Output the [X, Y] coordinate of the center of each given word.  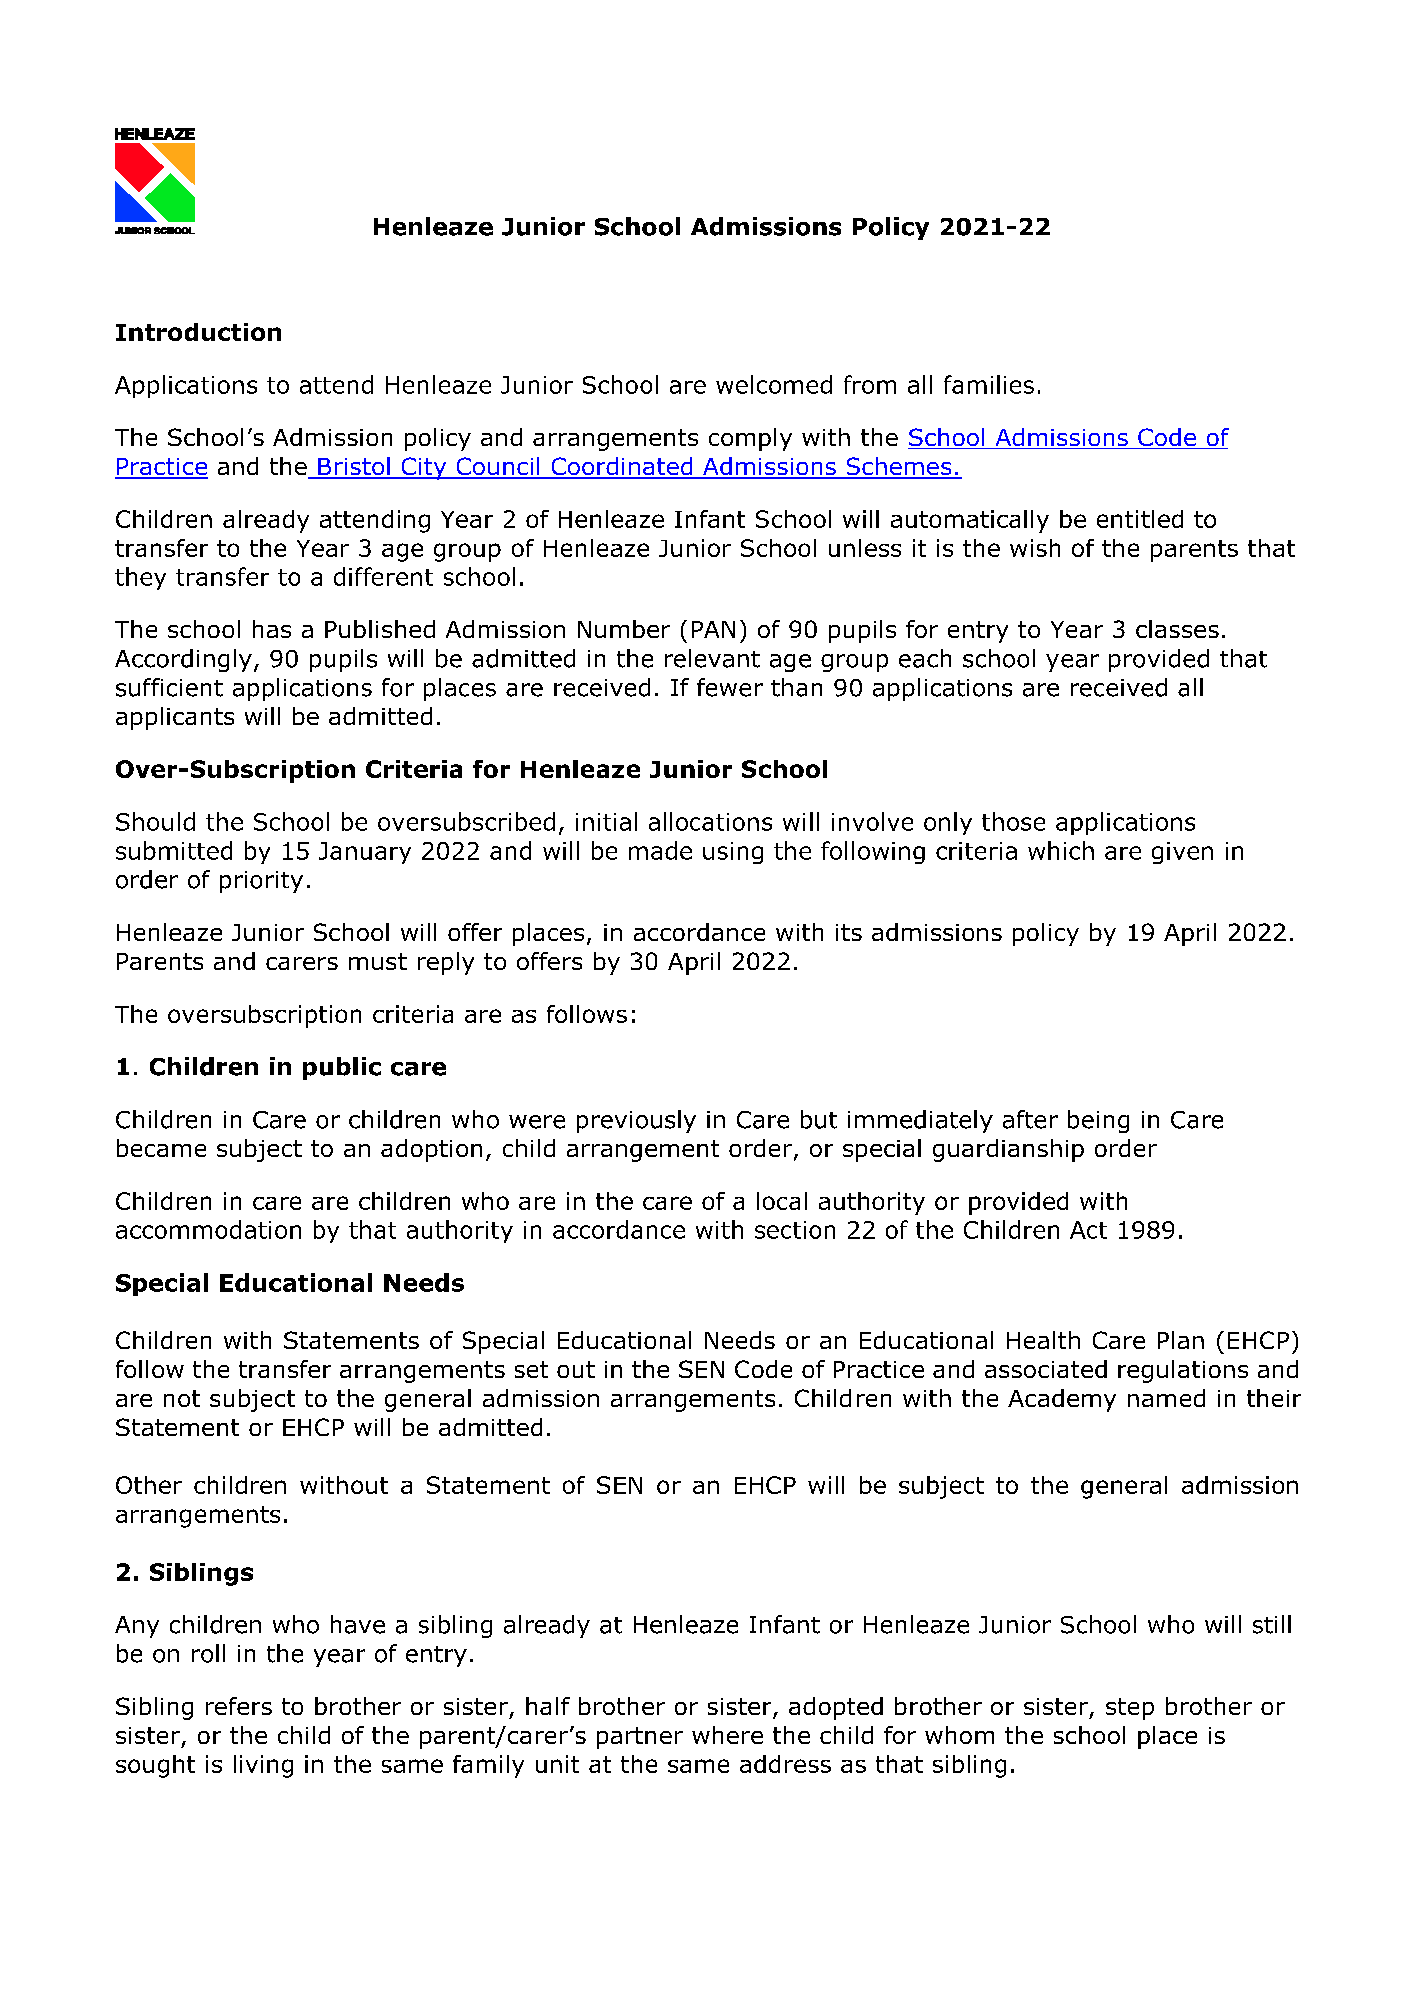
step [1130, 1709]
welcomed [774, 384]
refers [239, 1706]
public [342, 1068]
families [989, 384]
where [727, 1735]
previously [636, 1121]
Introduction [198, 332]
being [1098, 1121]
